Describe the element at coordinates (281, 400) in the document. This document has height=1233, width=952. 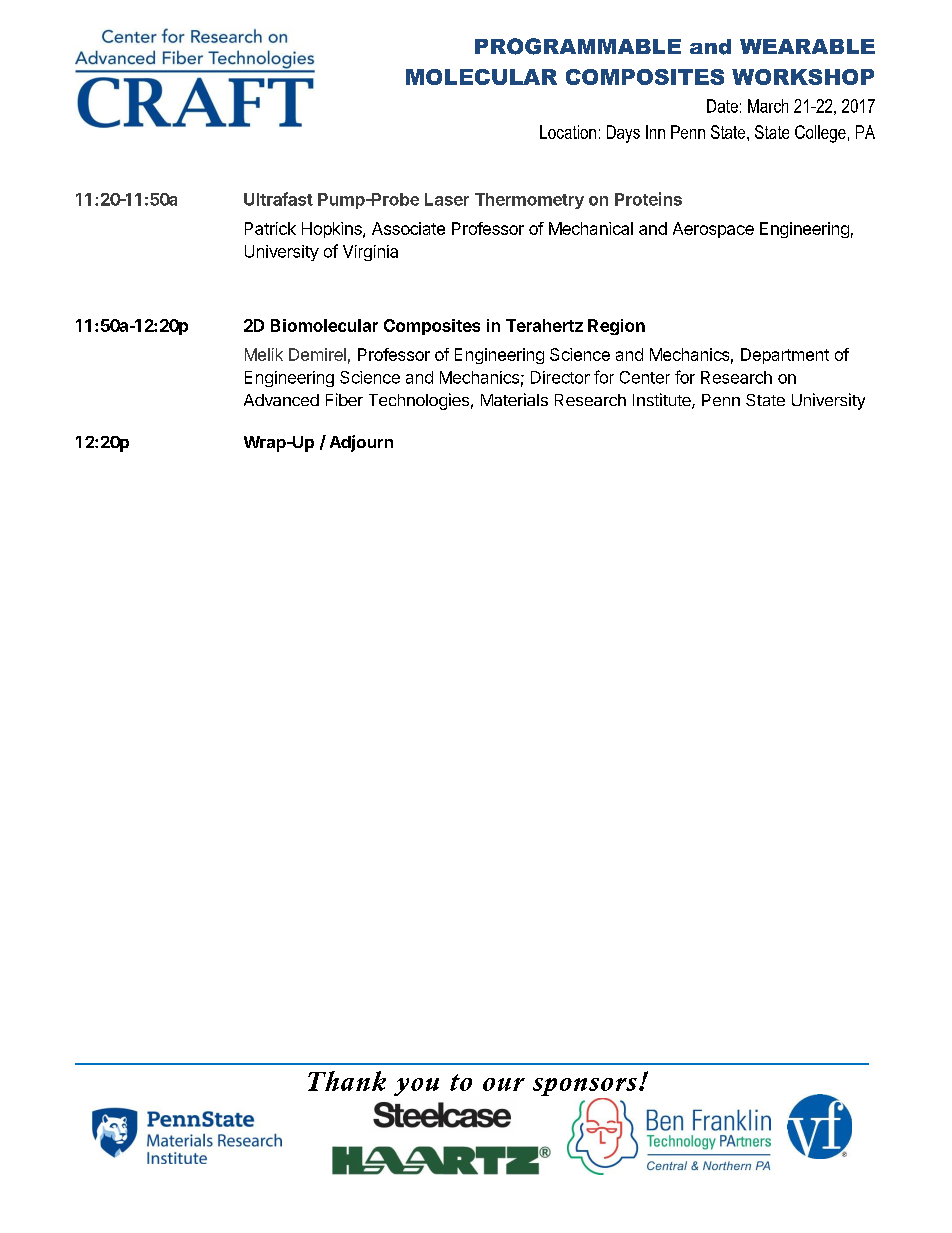
I see `Advanced` at that location.
